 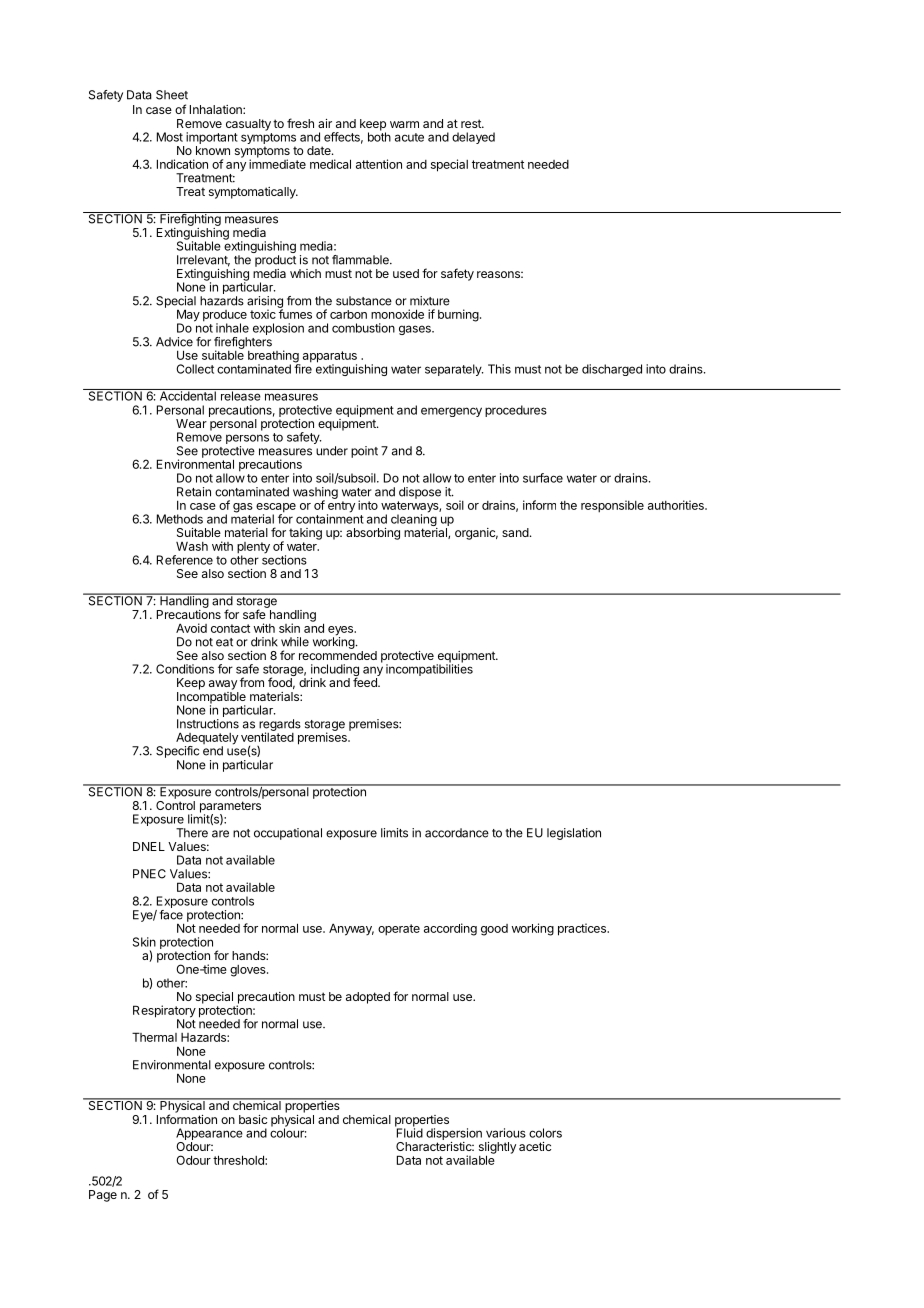 What do you see at coordinates (185, 669) in the page?
I see `Conditions` at bounding box center [185, 669].
